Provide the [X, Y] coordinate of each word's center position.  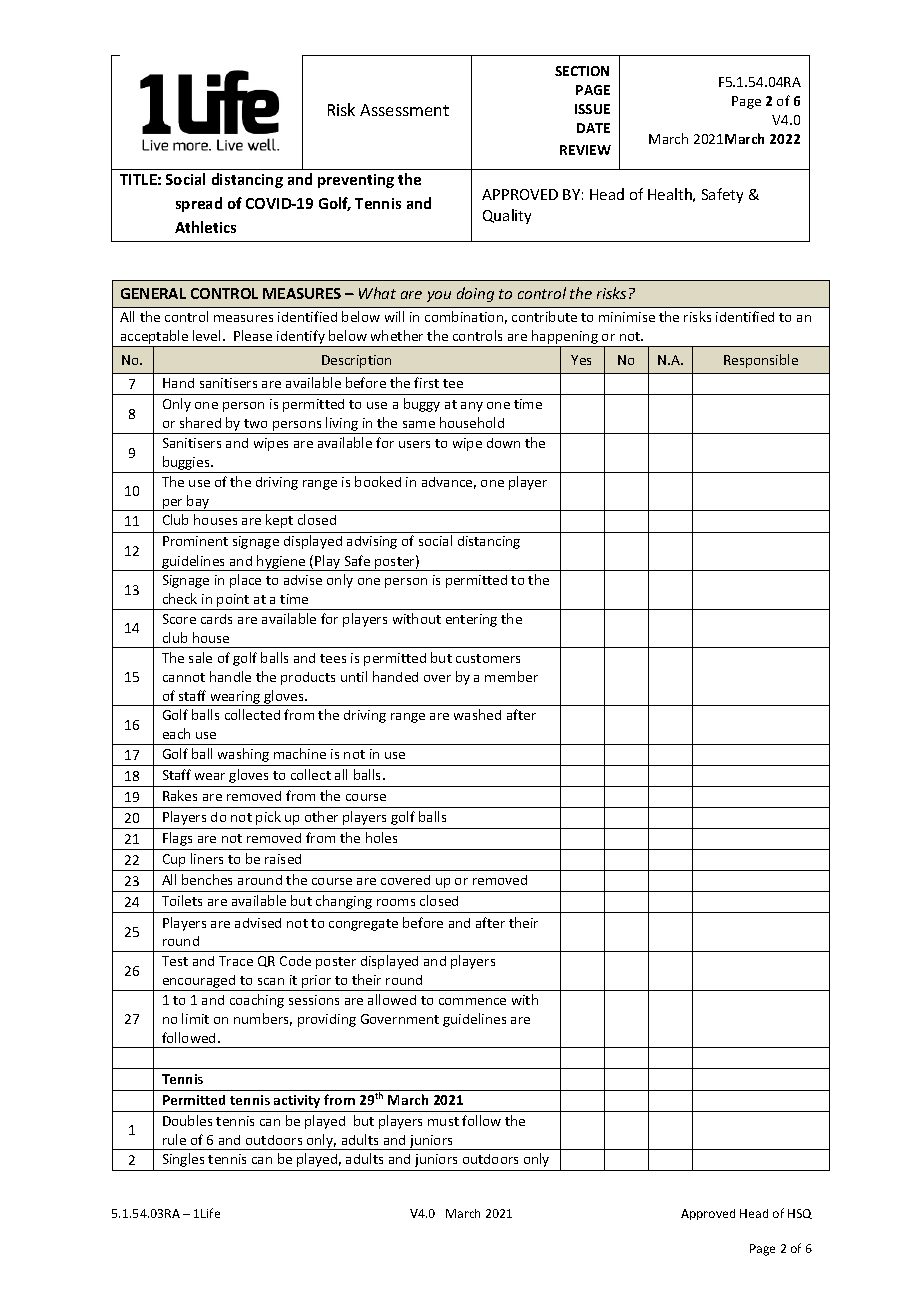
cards [216, 619]
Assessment [404, 110]
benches [207, 879]
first [426, 382]
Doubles [187, 1120]
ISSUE [592, 109]
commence [472, 1001]
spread [199, 204]
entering [471, 620]
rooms [396, 902]
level [206, 335]
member [511, 676]
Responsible [761, 361]
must [443, 1121]
